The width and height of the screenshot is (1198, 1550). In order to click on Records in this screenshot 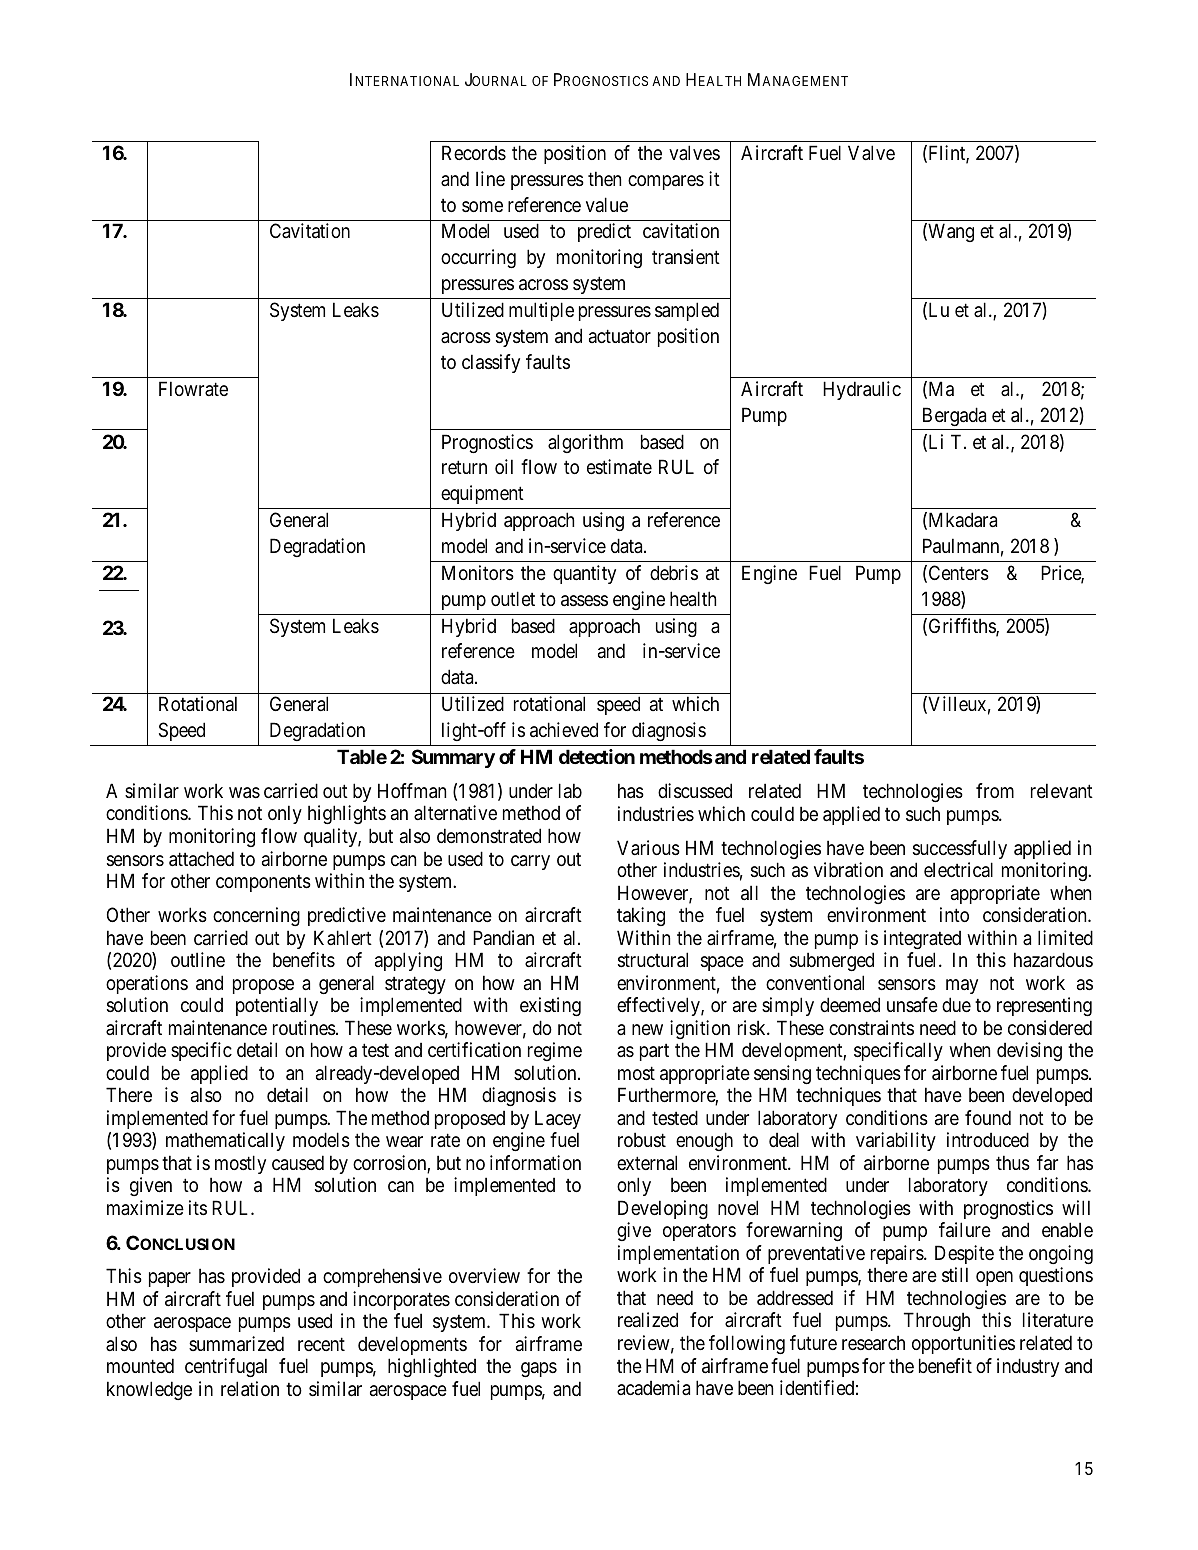, I will do `click(474, 152)`.
